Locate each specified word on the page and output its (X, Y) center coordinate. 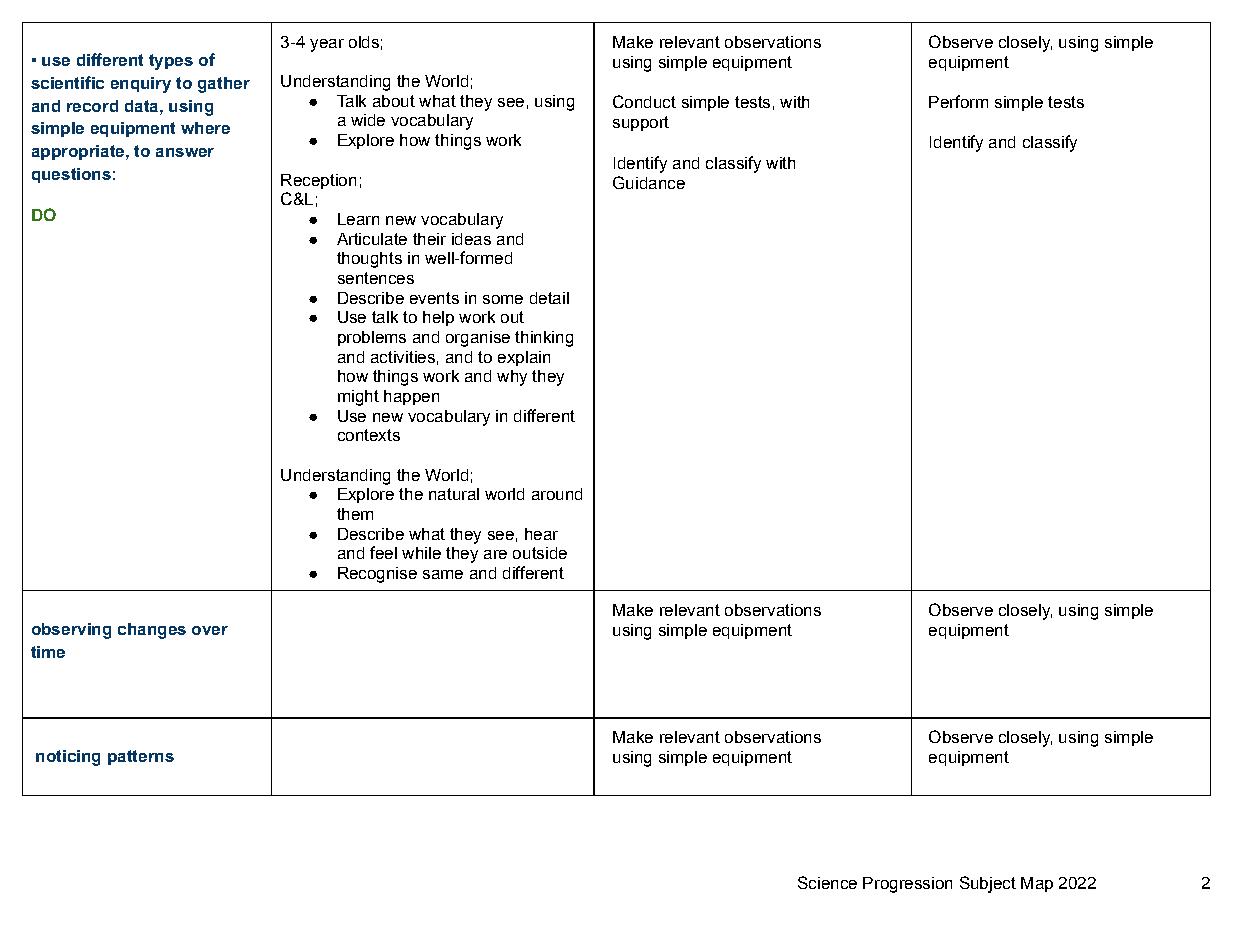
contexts (369, 435)
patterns (141, 757)
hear (541, 534)
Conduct (644, 101)
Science (827, 882)
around (557, 494)
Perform (958, 101)
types (171, 62)
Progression (907, 885)
